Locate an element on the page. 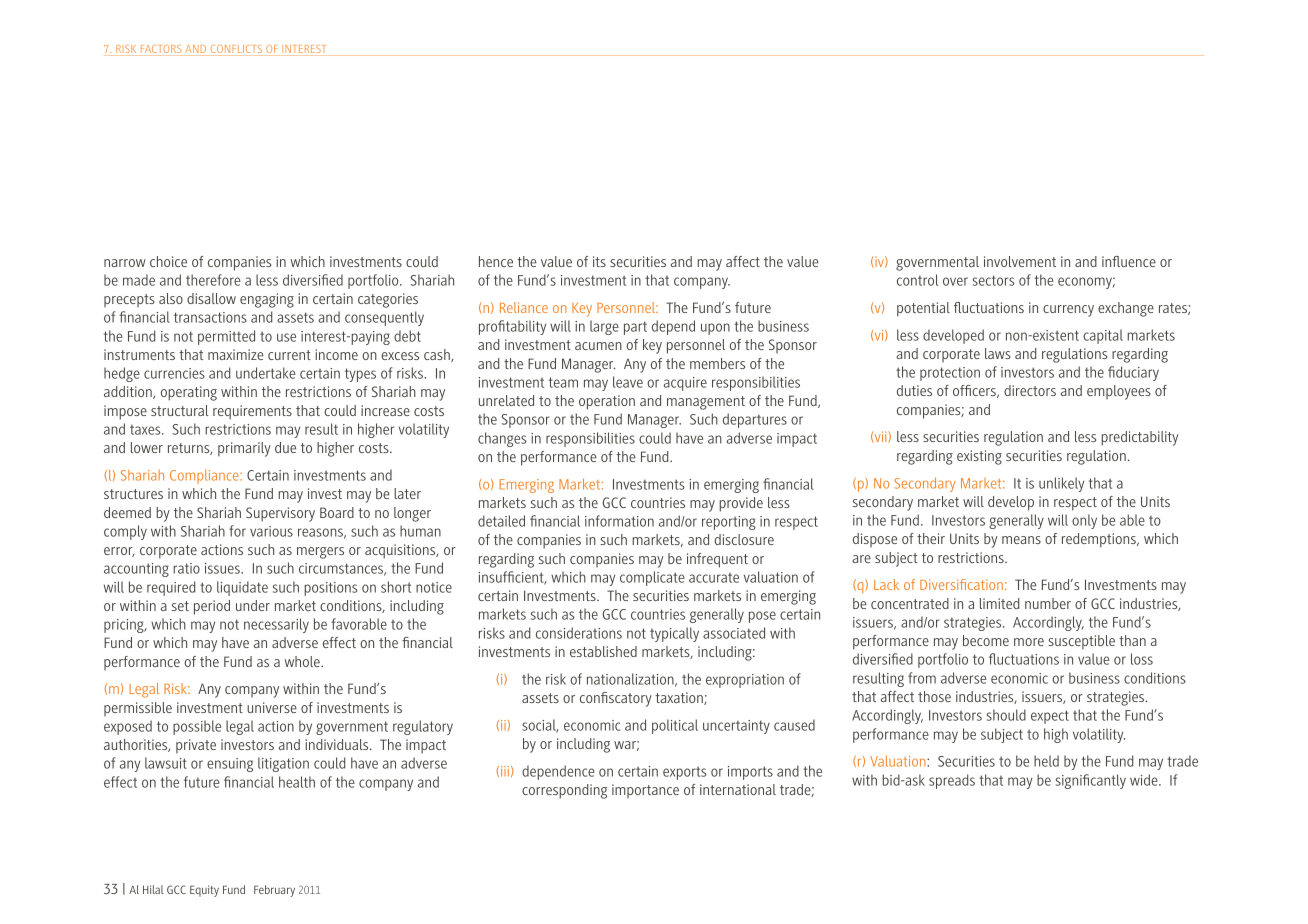  CONFLICTS is located at coordinates (236, 49).
